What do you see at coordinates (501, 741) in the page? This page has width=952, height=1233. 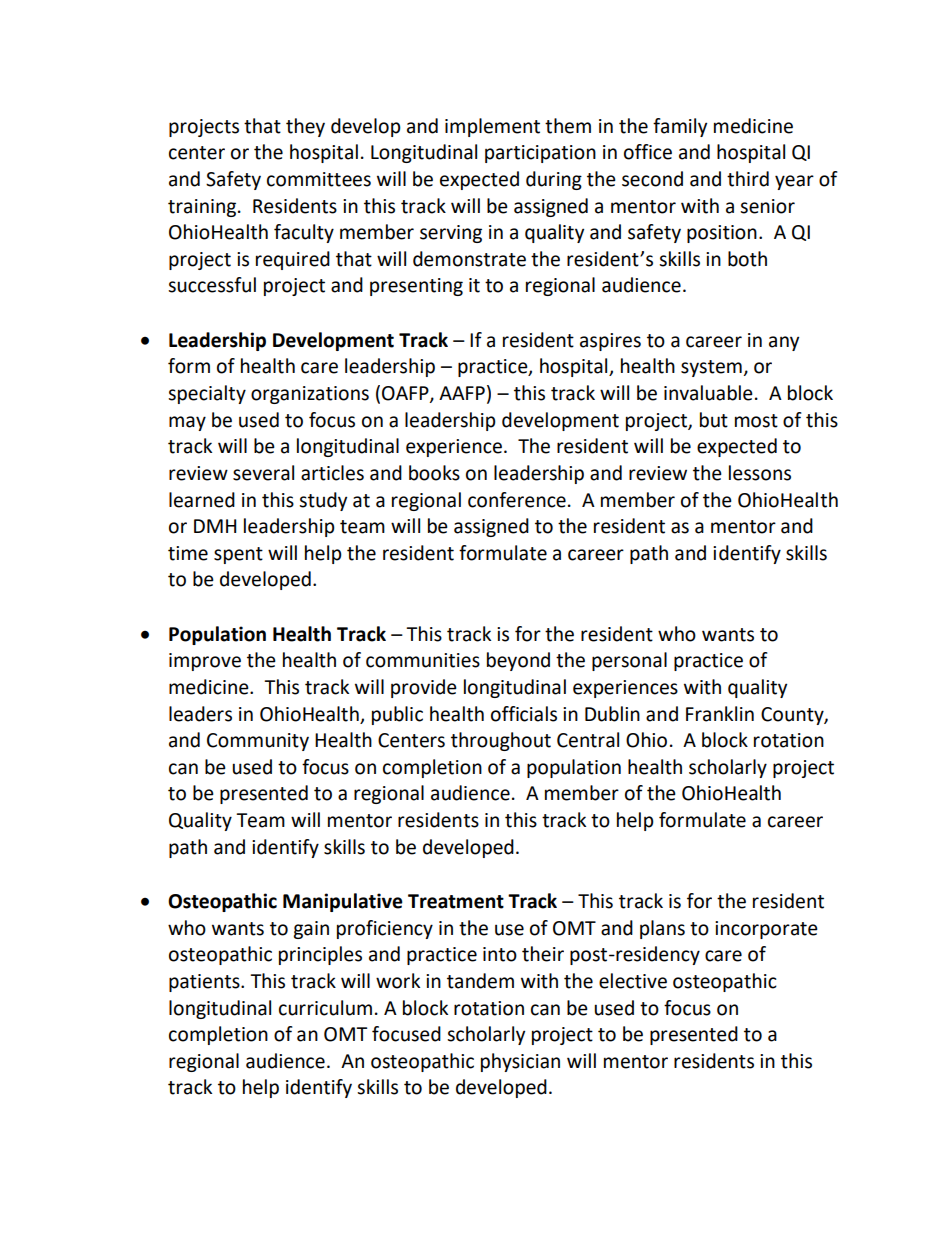 I see `throughout` at bounding box center [501, 741].
